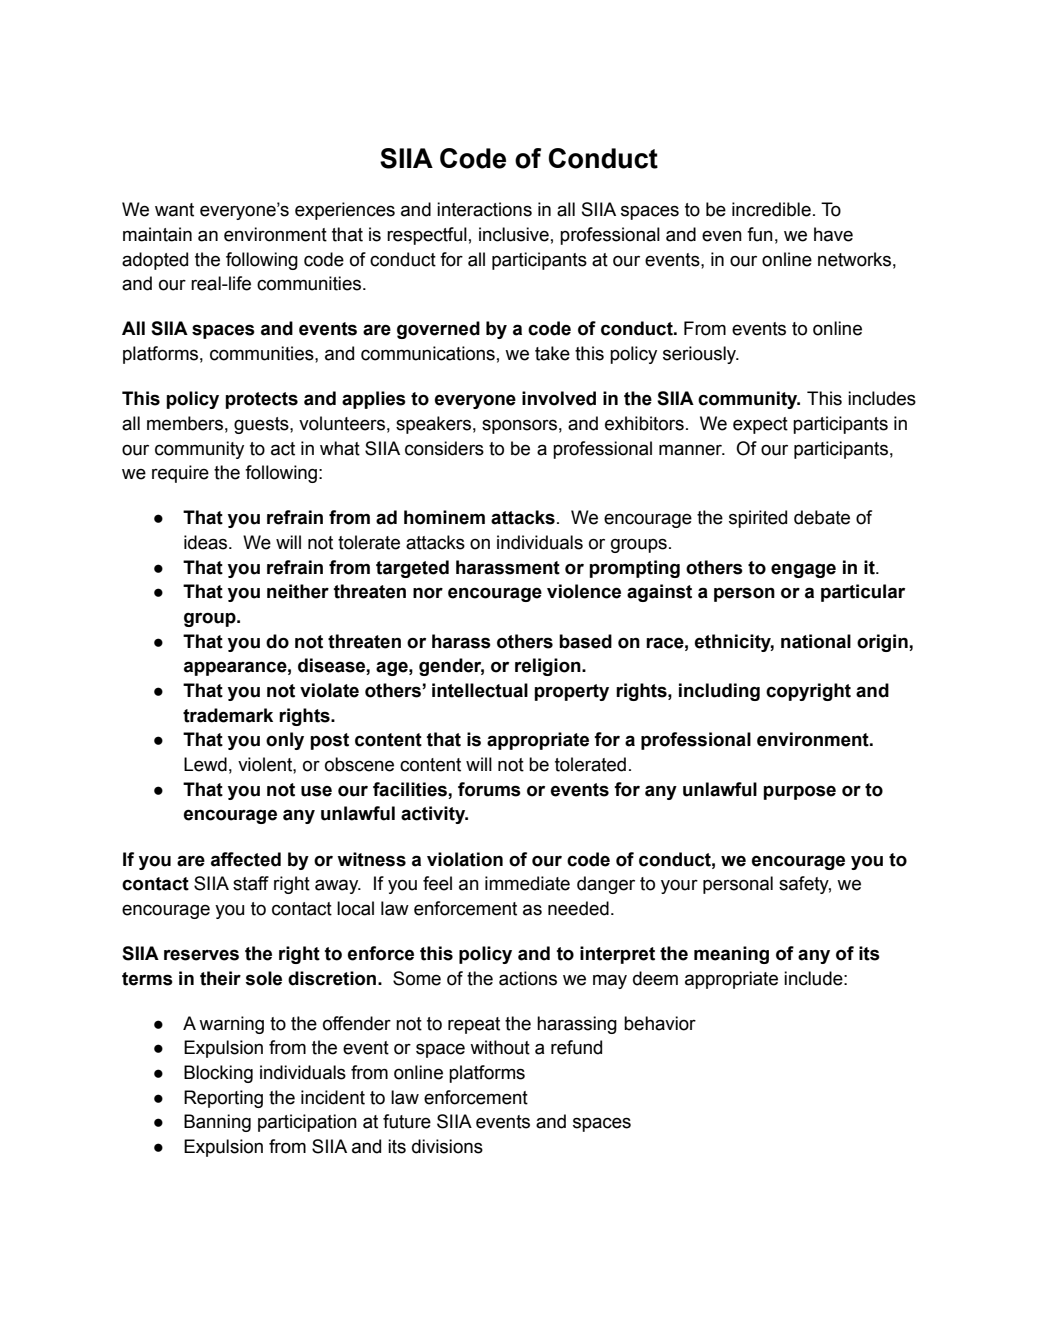  What do you see at coordinates (174, 210) in the screenshot?
I see `want` at bounding box center [174, 210].
